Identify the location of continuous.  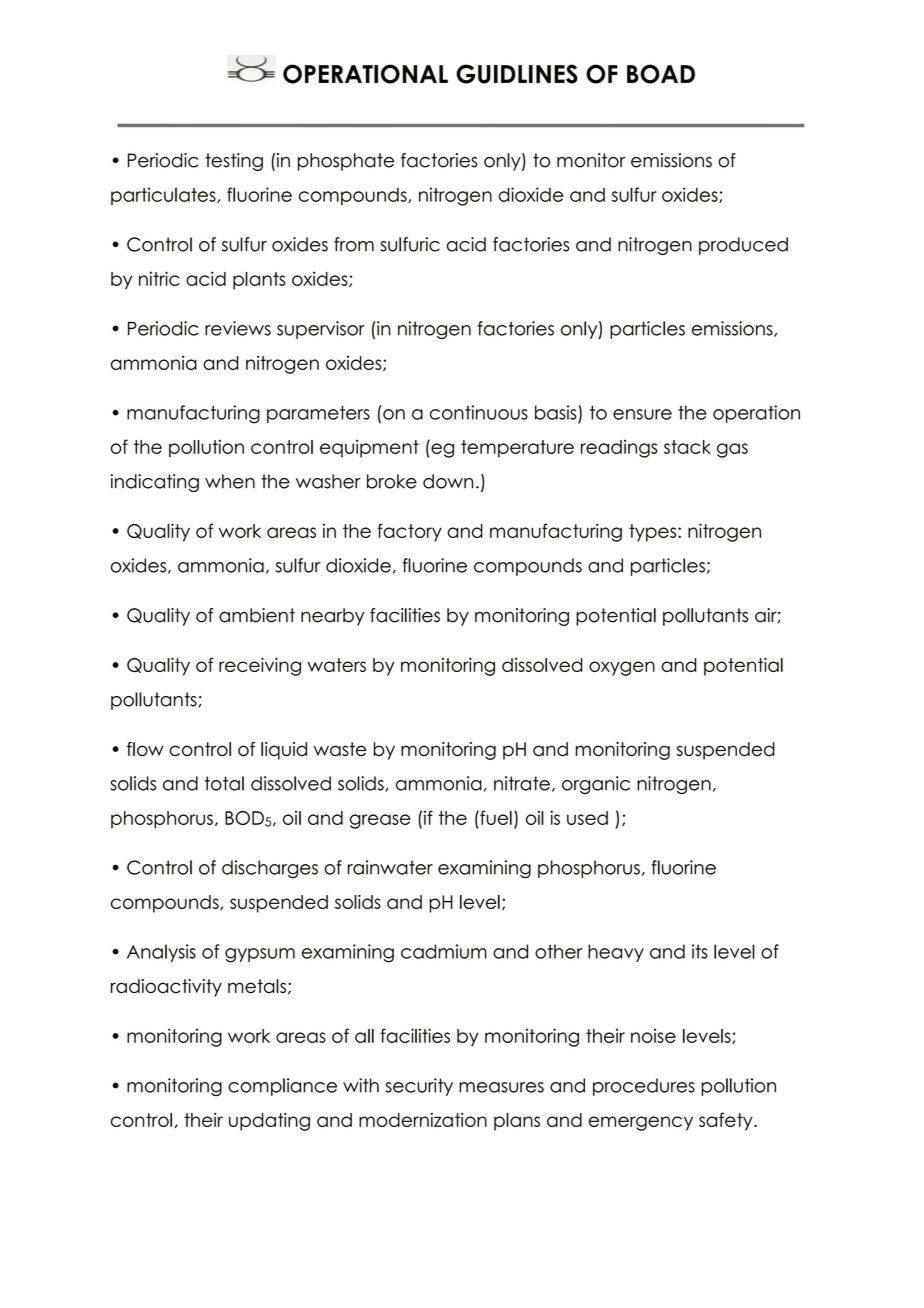
(479, 412).
